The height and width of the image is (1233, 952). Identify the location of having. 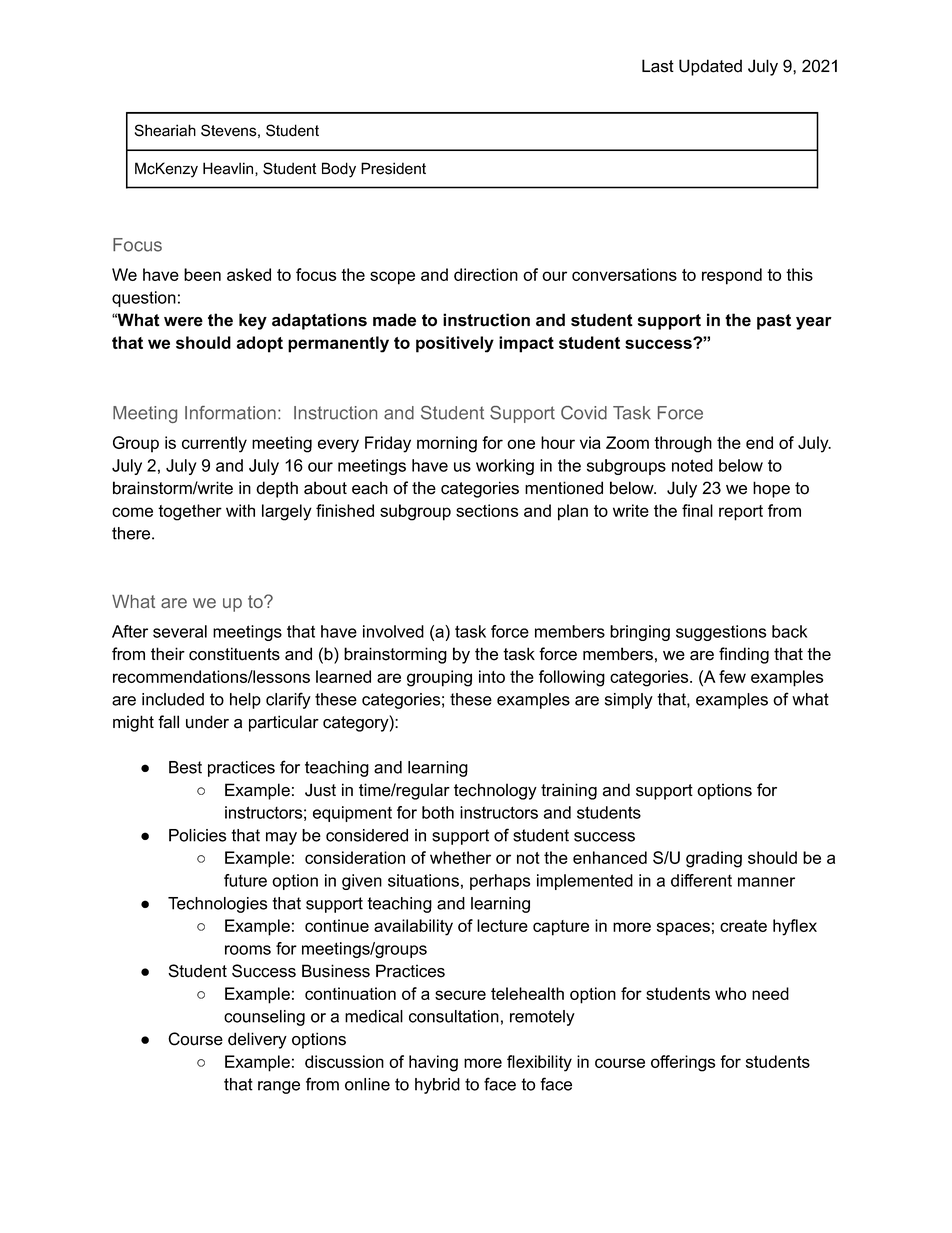
(433, 1063).
